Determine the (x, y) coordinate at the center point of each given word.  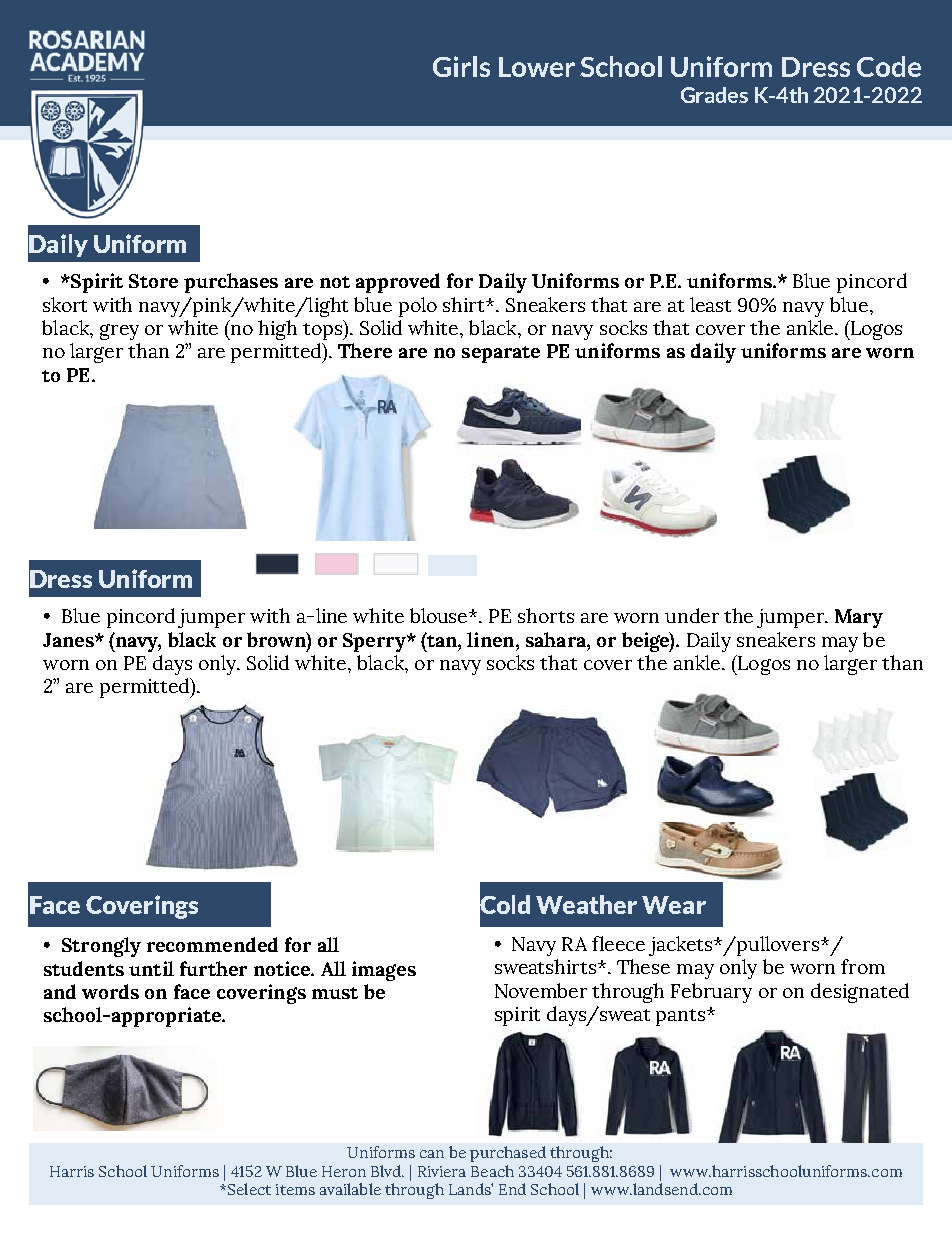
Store (153, 281)
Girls (461, 66)
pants (682, 1017)
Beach (492, 1171)
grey (119, 332)
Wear (674, 905)
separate (501, 354)
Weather (586, 904)
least (710, 304)
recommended (212, 944)
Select (249, 1189)
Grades (714, 95)
